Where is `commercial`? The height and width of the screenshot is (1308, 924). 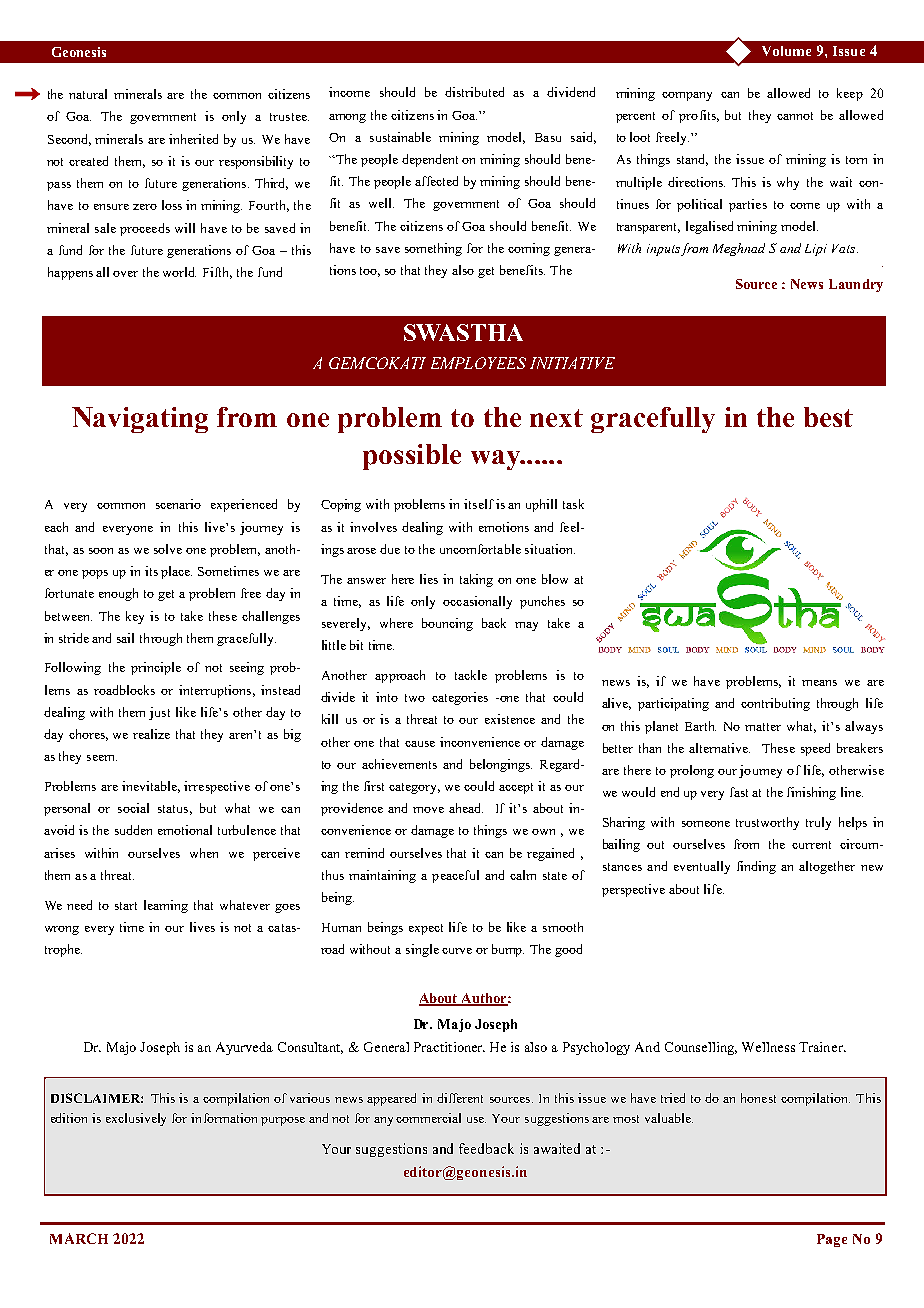 commercial is located at coordinates (428, 1118).
